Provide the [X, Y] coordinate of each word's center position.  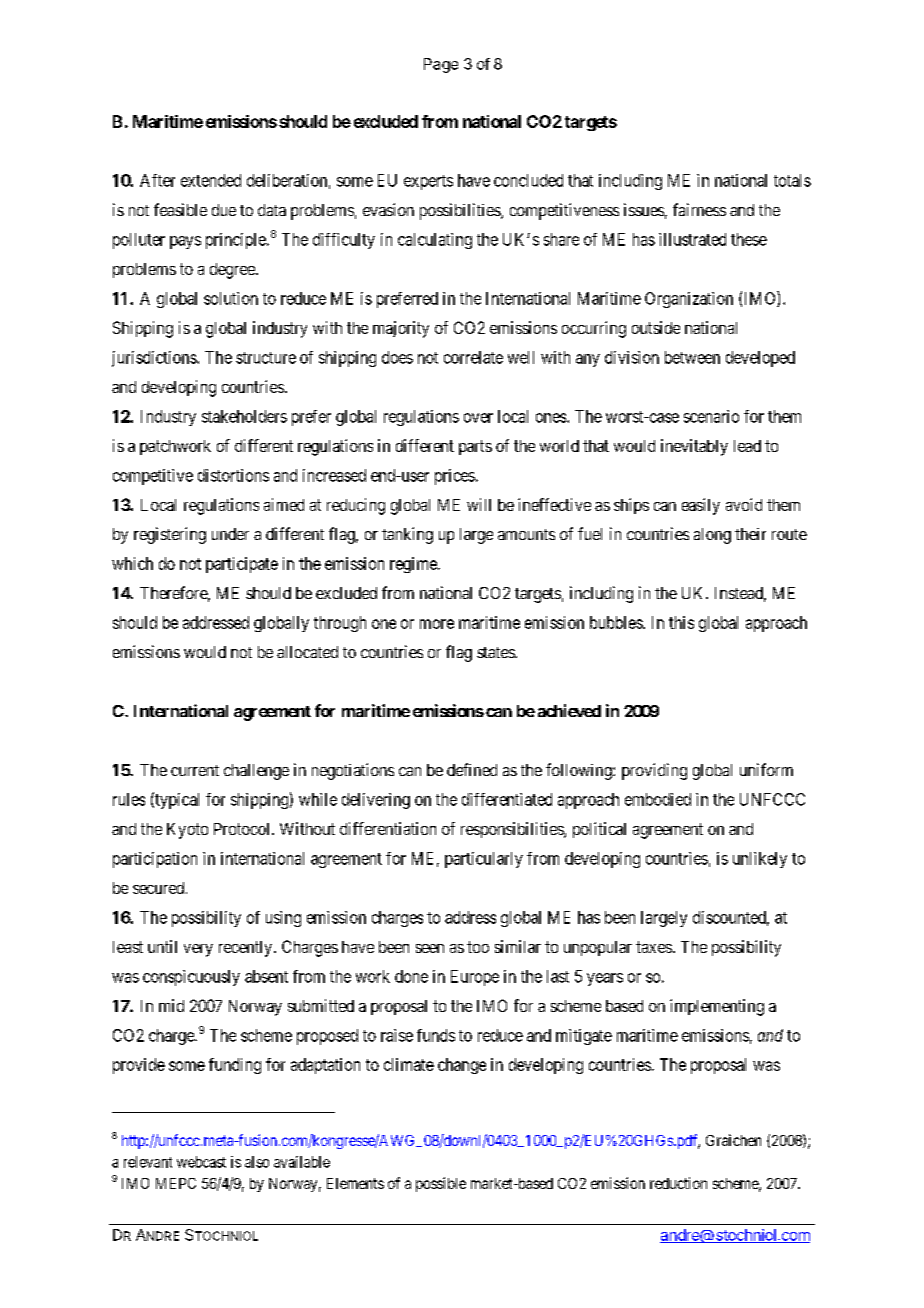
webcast [201, 1162]
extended [211, 180]
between [692, 357]
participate [242, 565]
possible [441, 1184]
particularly [484, 860]
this [681, 622]
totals [792, 180]
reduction [678, 1183]
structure [266, 358]
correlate [473, 357]
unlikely [760, 860]
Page [441, 65]
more [437, 624]
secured [160, 888]
